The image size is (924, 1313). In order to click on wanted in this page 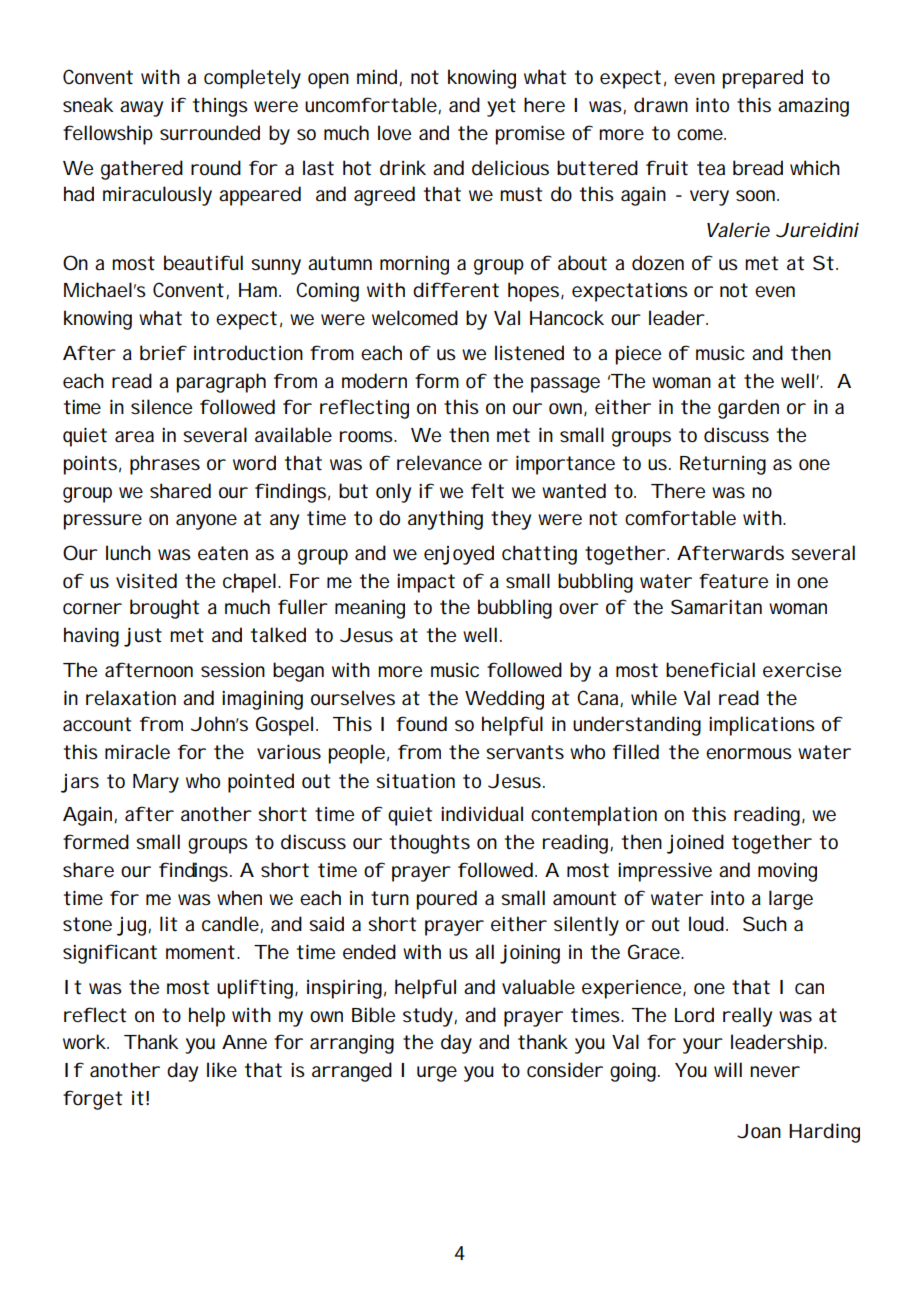, I will do `click(574, 491)`.
